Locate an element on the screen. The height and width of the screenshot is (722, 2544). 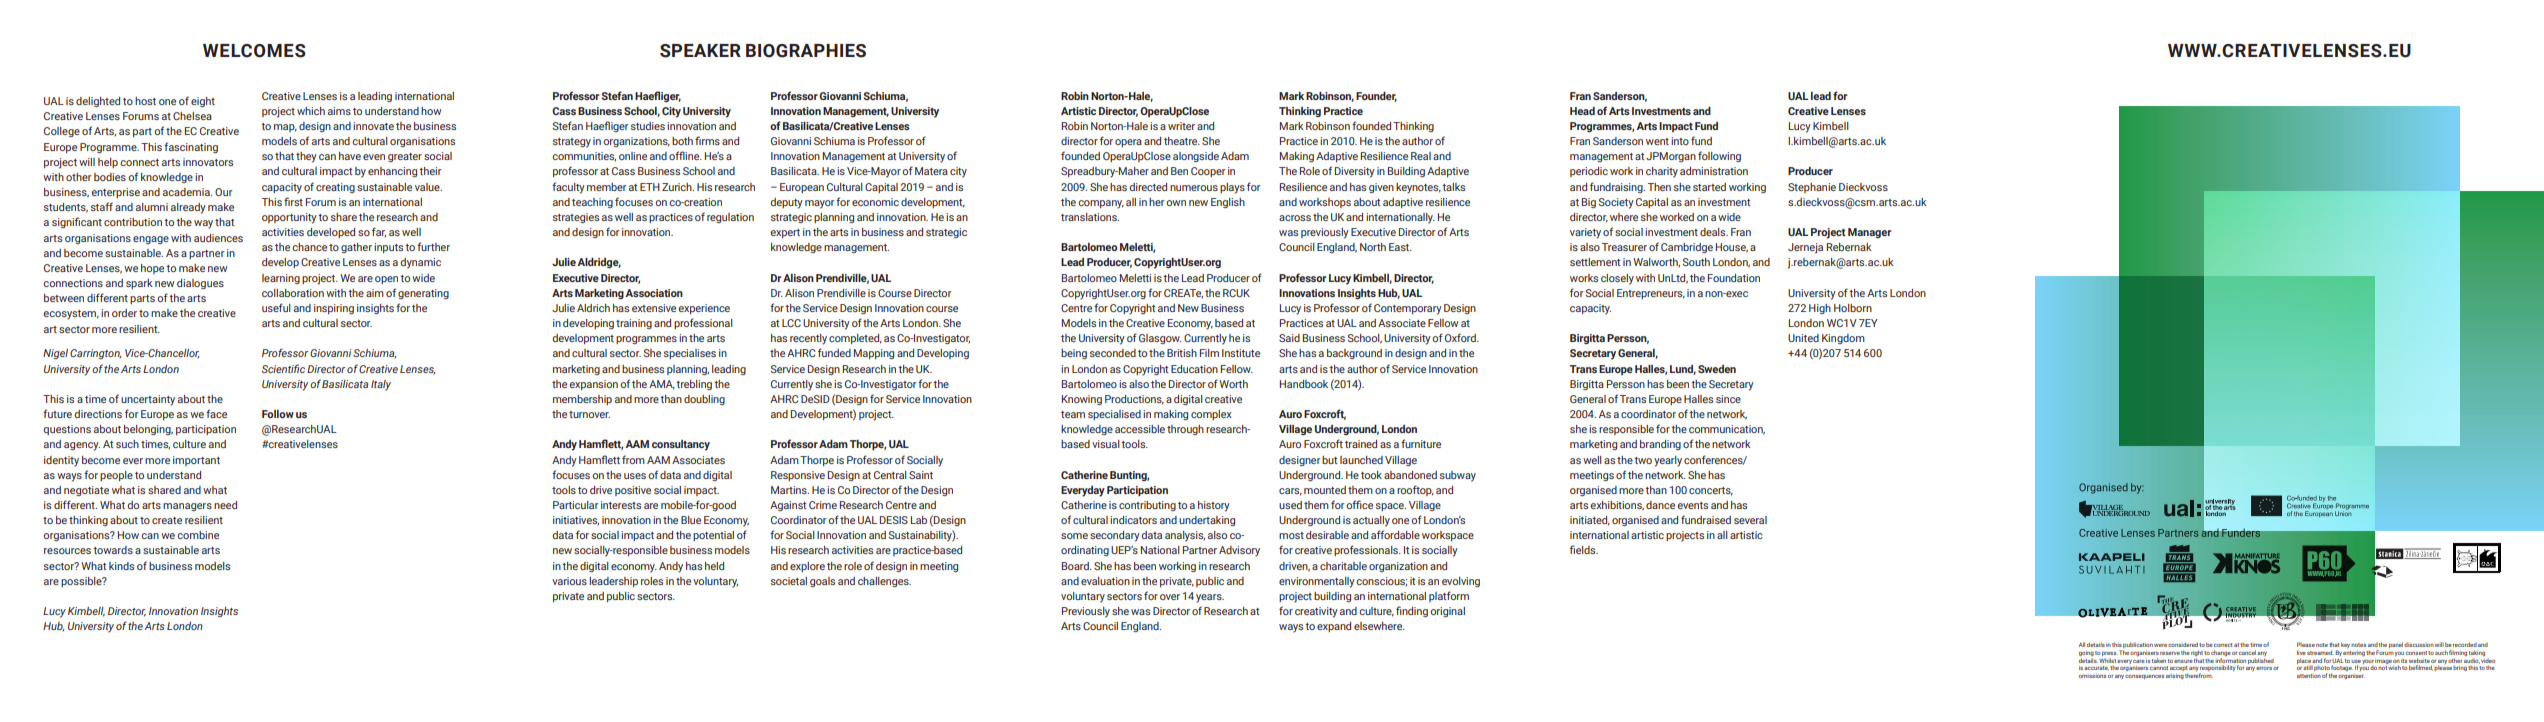
High is located at coordinates (1820, 309).
